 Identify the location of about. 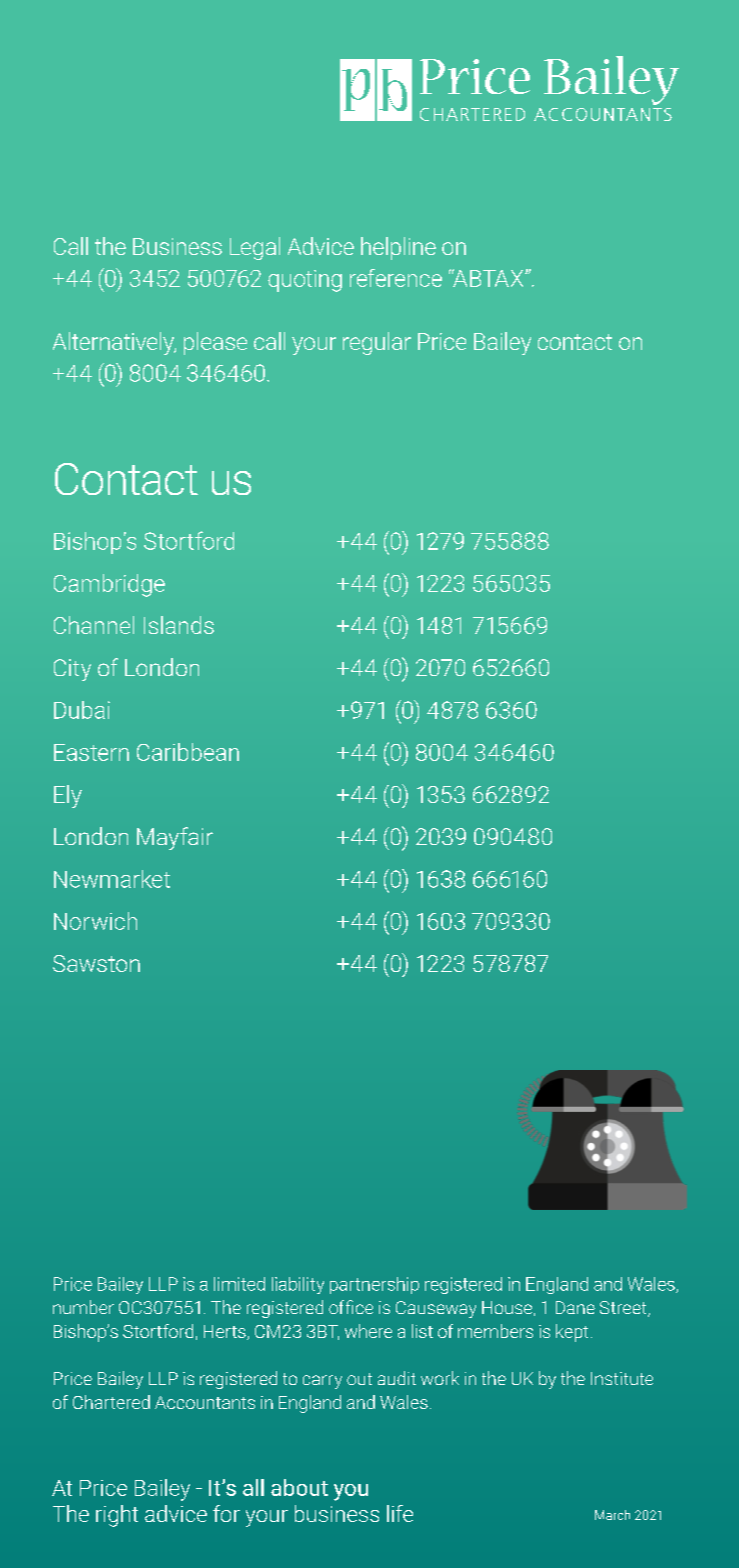
(299, 1487).
